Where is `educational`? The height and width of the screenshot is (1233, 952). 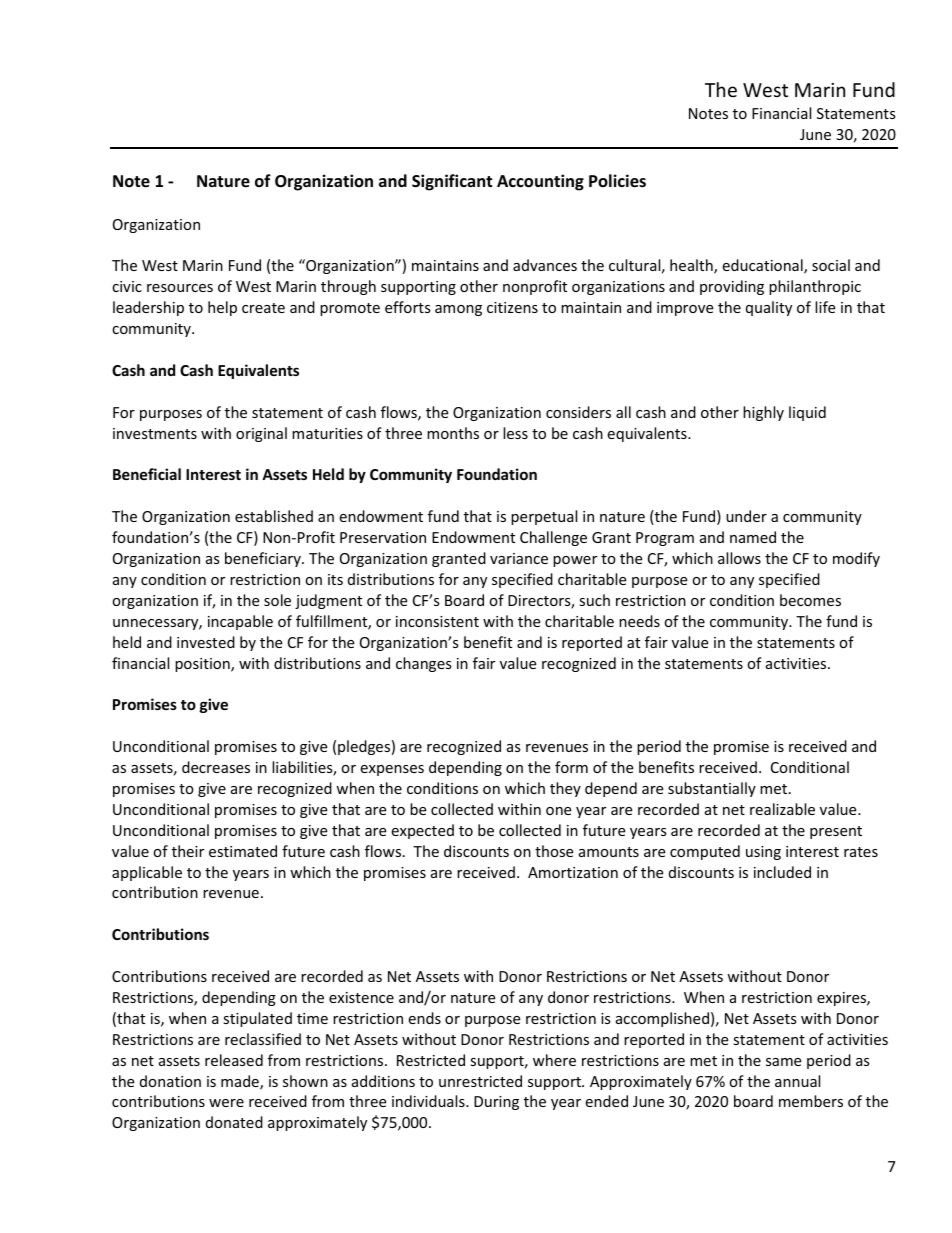
educational is located at coordinates (763, 266).
